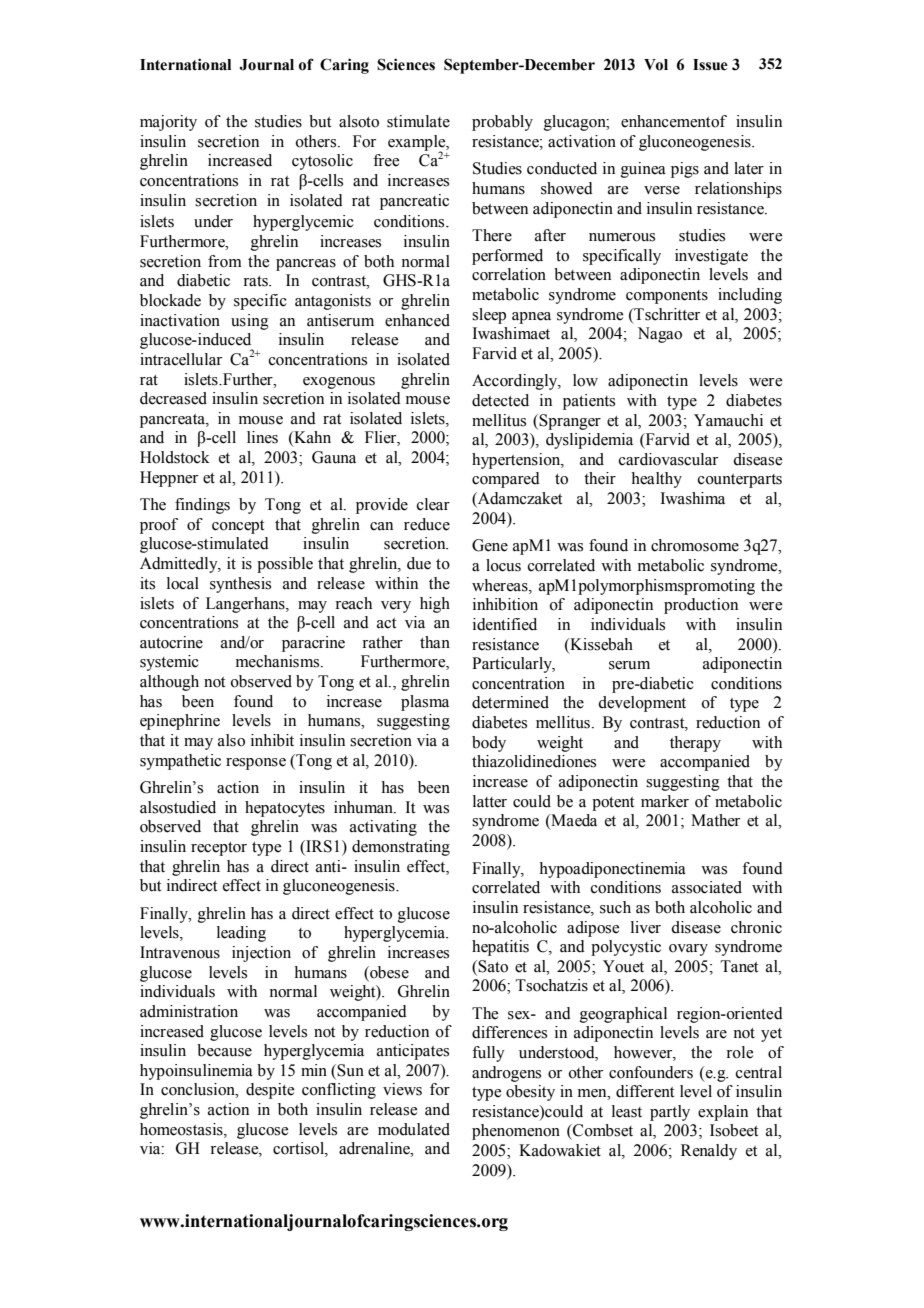  What do you see at coordinates (270, 1091) in the screenshot?
I see `despite` at bounding box center [270, 1091].
